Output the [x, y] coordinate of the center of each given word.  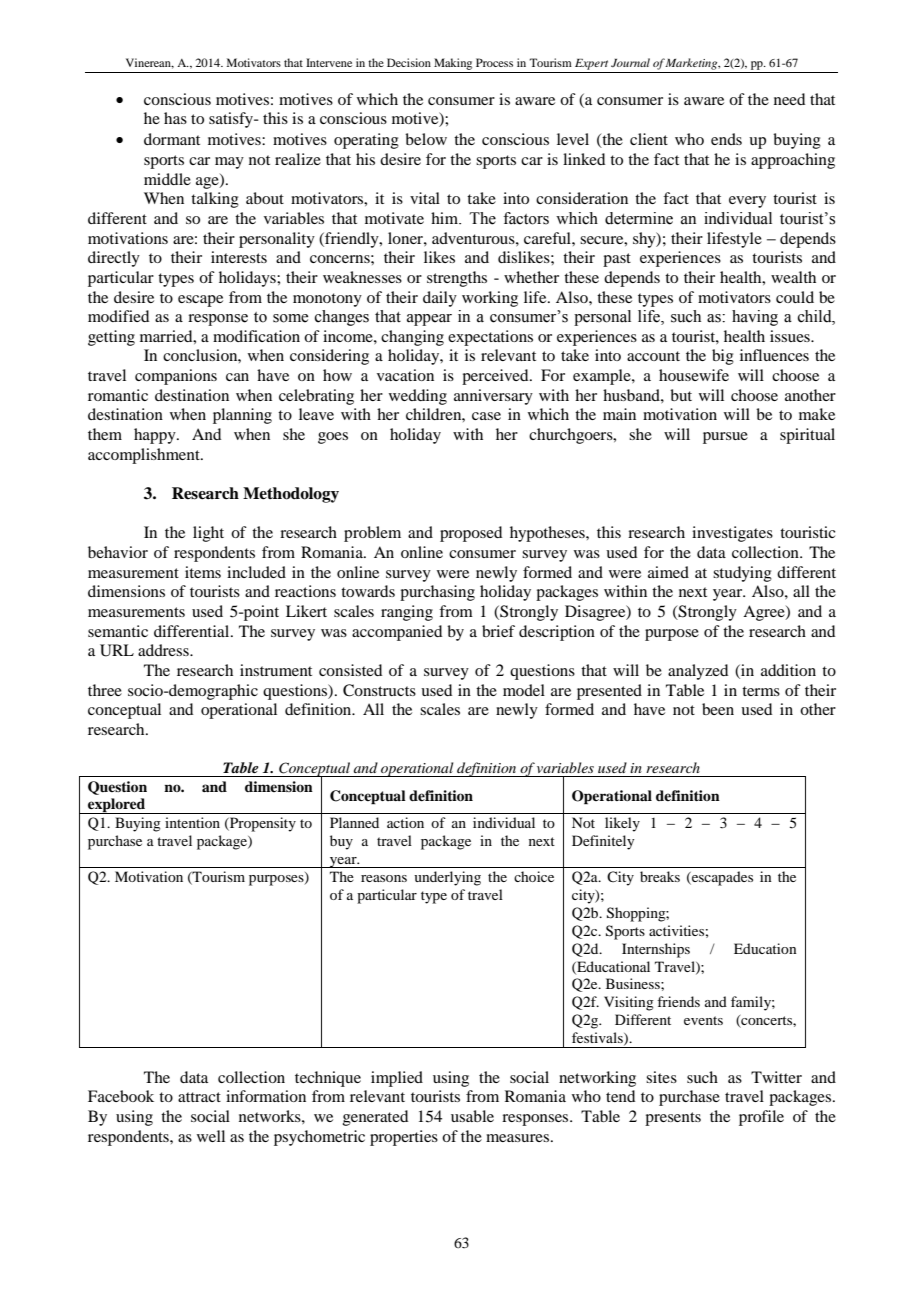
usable [472, 1116]
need [789, 99]
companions [176, 377]
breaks [660, 876]
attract [199, 1097]
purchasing [437, 593]
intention [192, 822]
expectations [490, 338]
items [203, 572]
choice [534, 876]
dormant [172, 139]
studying [742, 574]
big [723, 357]
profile [761, 1118]
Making [453, 64]
